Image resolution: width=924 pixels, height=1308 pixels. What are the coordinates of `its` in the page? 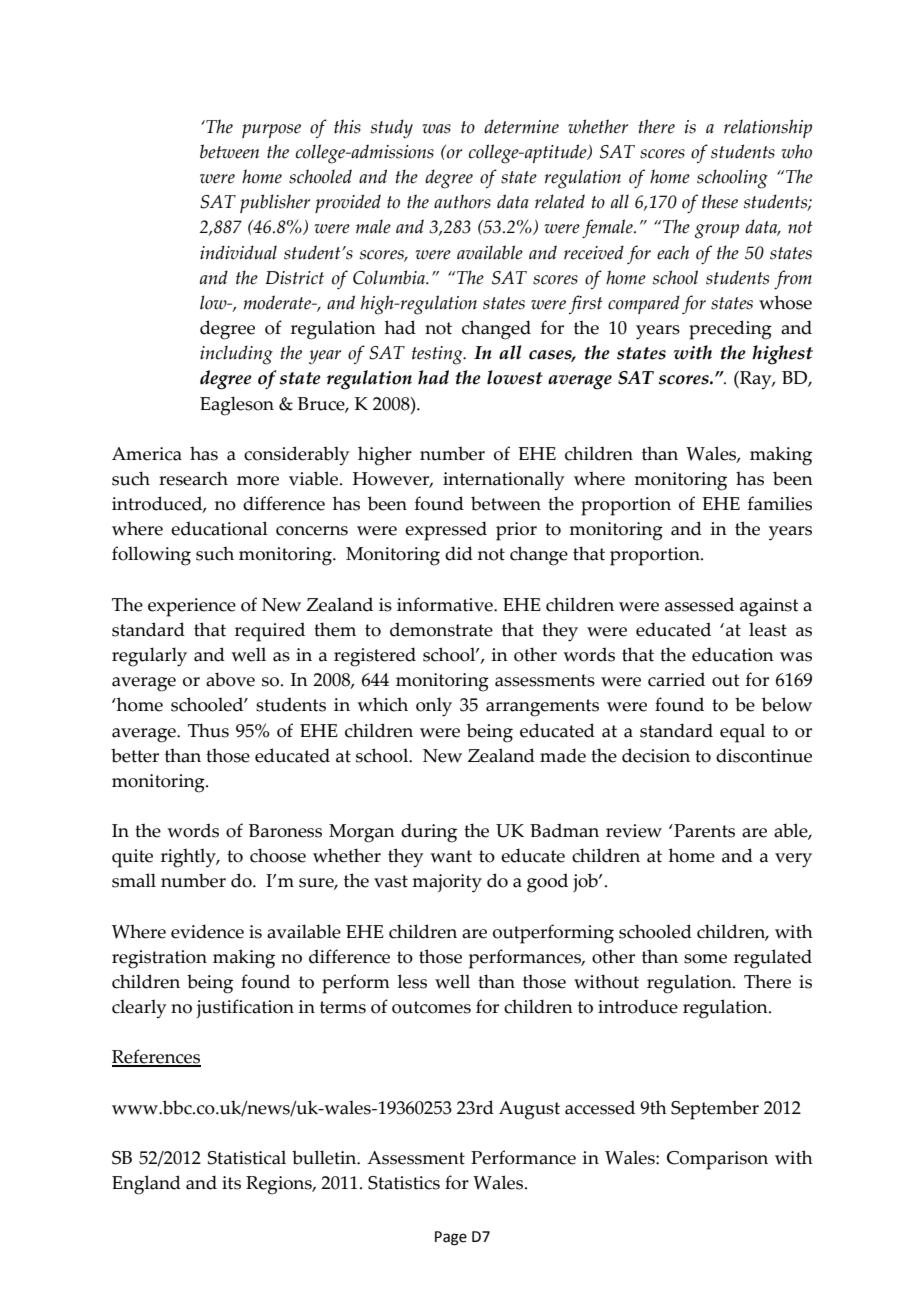 It's located at (231, 1183).
